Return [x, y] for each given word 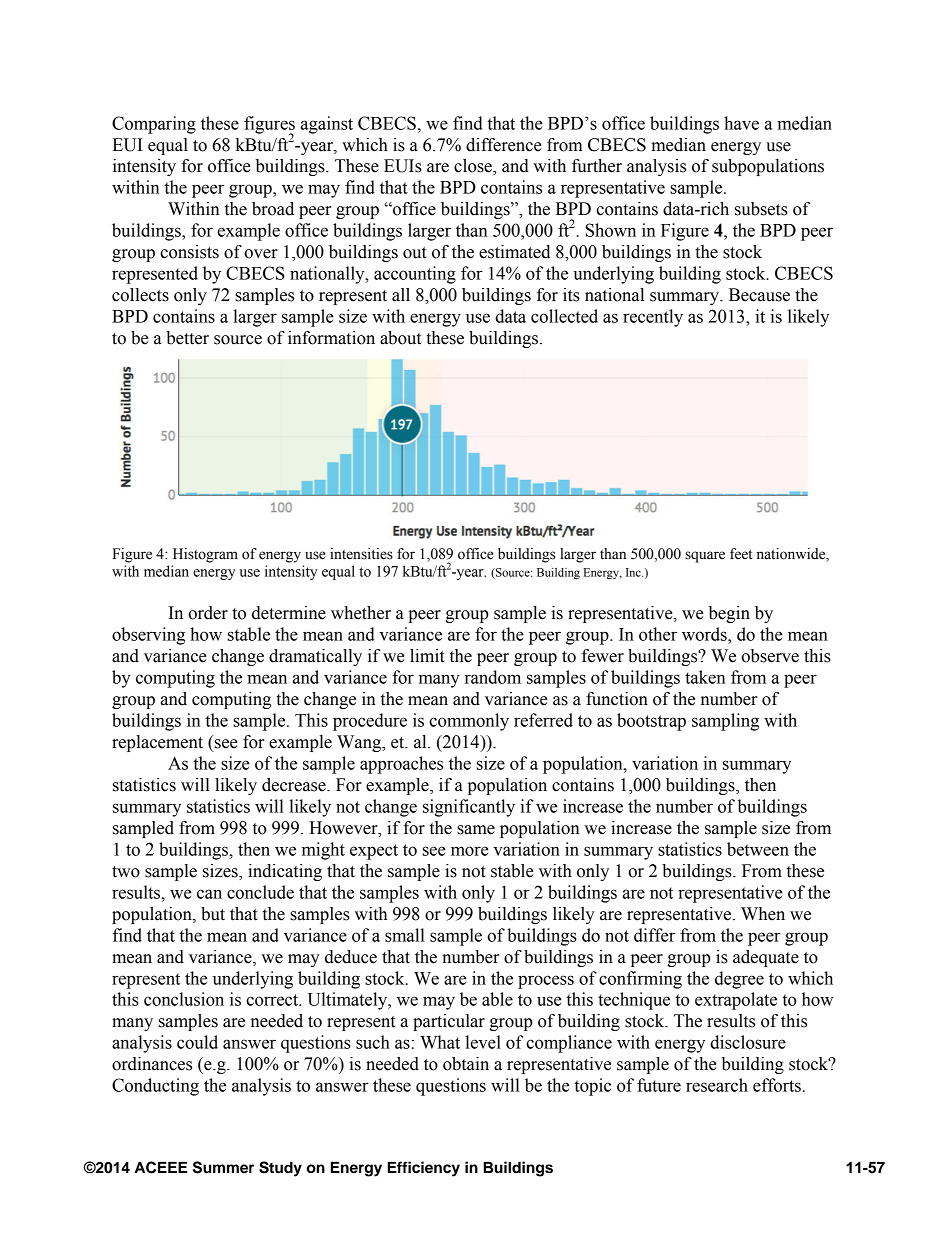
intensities [361, 554]
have [741, 123]
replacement [157, 743]
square [705, 557]
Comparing [154, 125]
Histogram [205, 555]
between [758, 849]
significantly [469, 808]
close [474, 167]
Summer [223, 1167]
